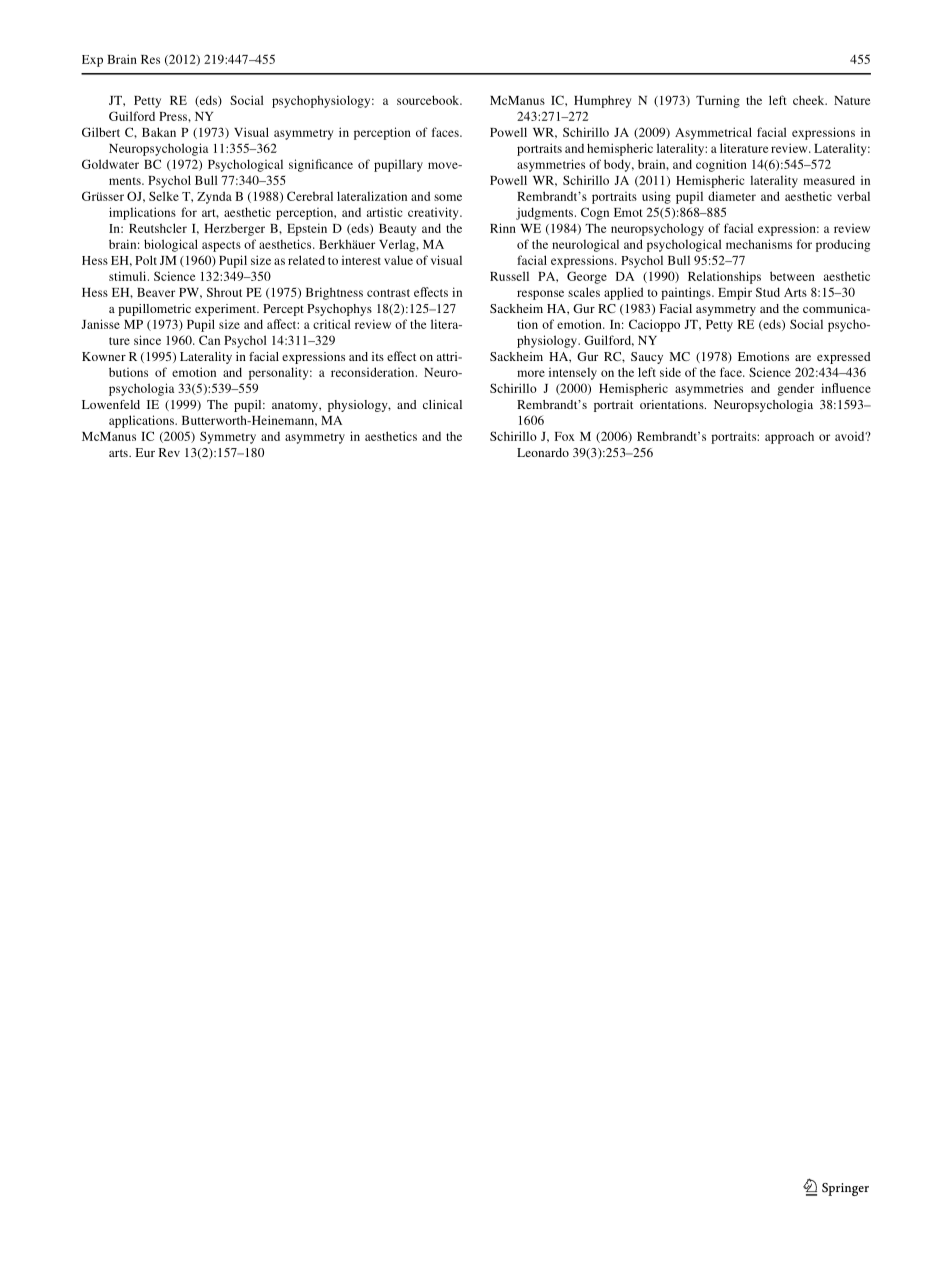 The height and width of the image is (1266, 952). Describe the element at coordinates (434, 213) in the image. I see `creativity` at that location.
